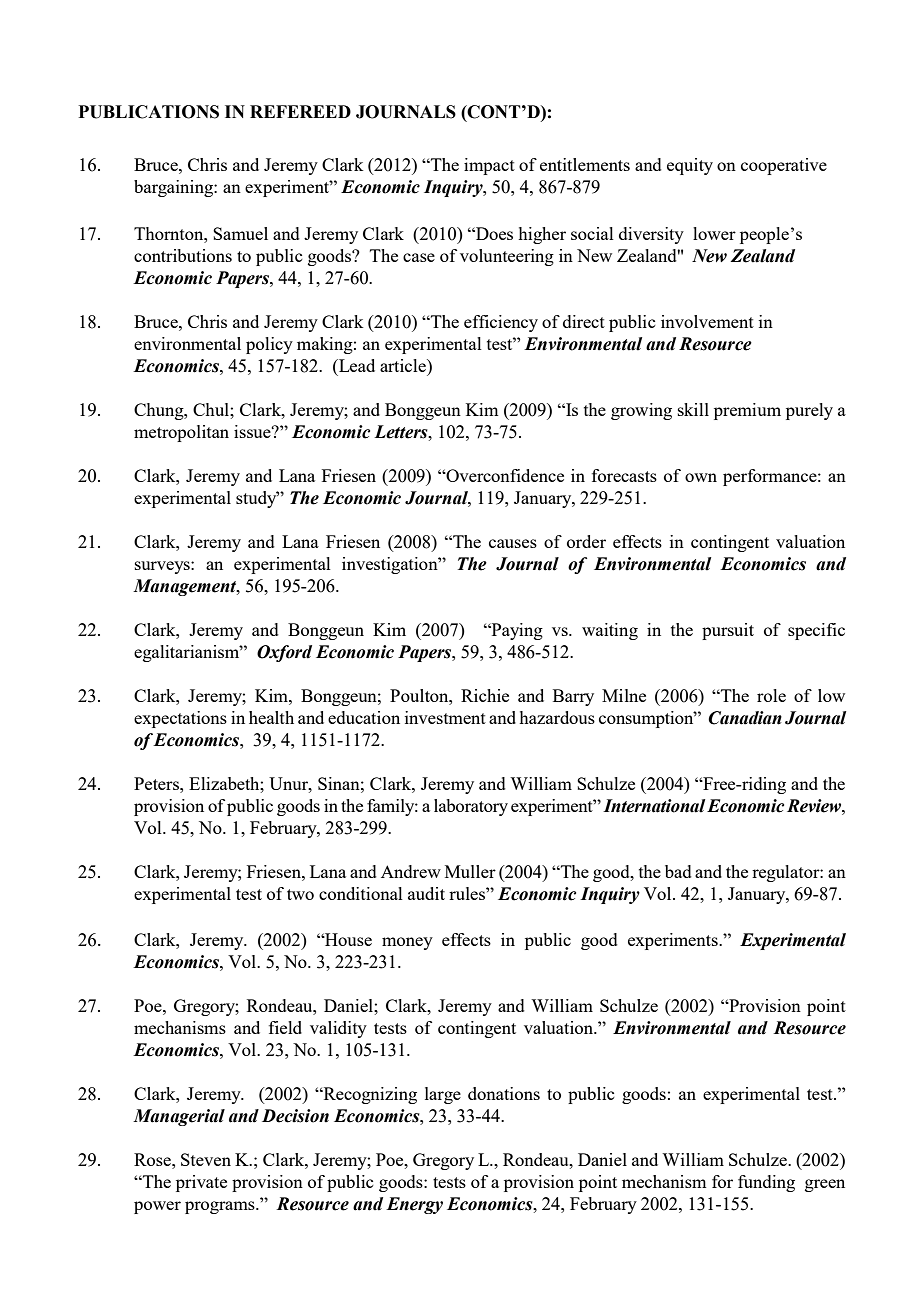 This page has height=1308, width=924. What do you see at coordinates (784, 166) in the page?
I see `cooperative` at bounding box center [784, 166].
